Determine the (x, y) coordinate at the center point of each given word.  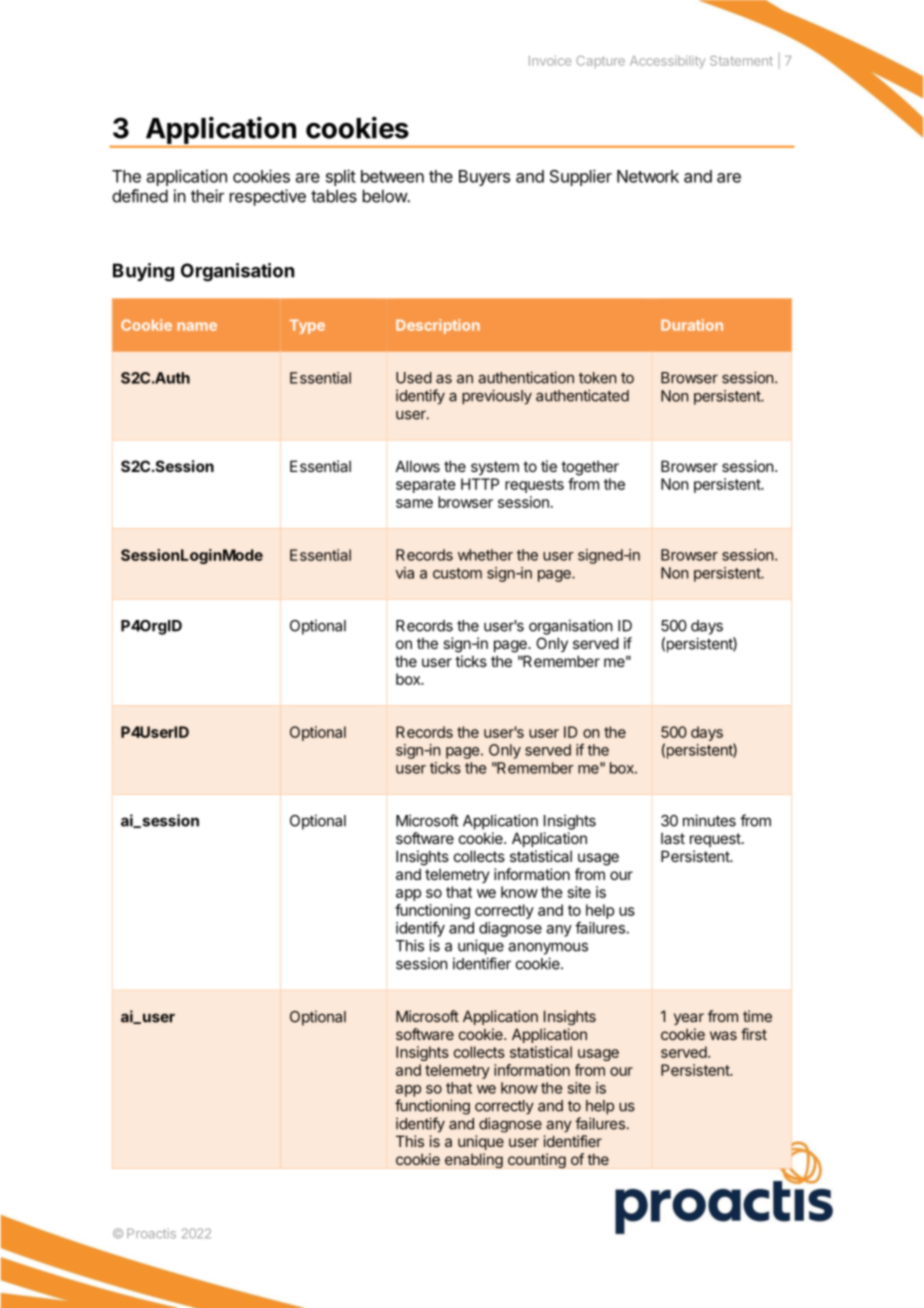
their (207, 196)
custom (457, 573)
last (673, 838)
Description (438, 326)
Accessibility (667, 61)
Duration (692, 325)
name (197, 326)
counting (537, 1161)
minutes (709, 820)
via (405, 573)
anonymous (548, 948)
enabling (474, 1161)
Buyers (484, 178)
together (590, 468)
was (723, 1035)
